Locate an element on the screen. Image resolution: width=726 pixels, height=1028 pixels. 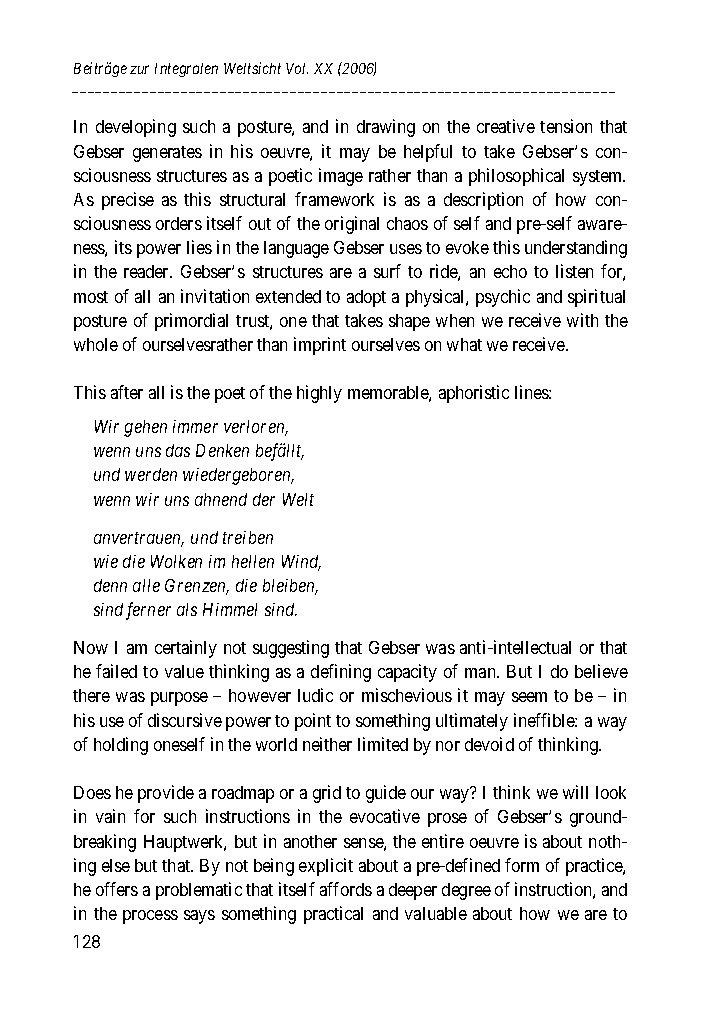
werden is located at coordinates (151, 474).
